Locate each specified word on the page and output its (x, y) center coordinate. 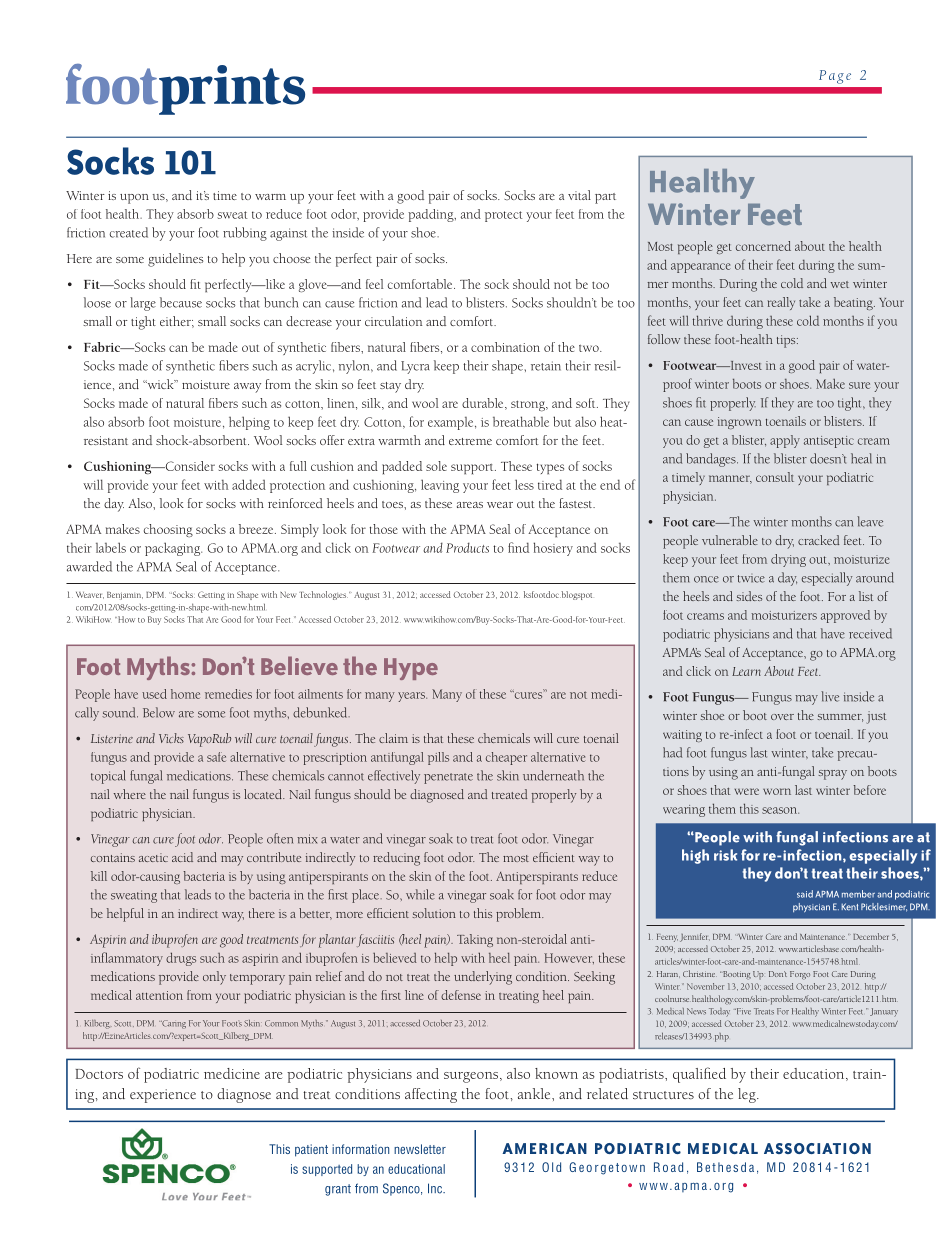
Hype (411, 669)
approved (845, 616)
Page (835, 77)
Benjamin (125, 596)
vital (579, 195)
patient (311, 1150)
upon (134, 199)
